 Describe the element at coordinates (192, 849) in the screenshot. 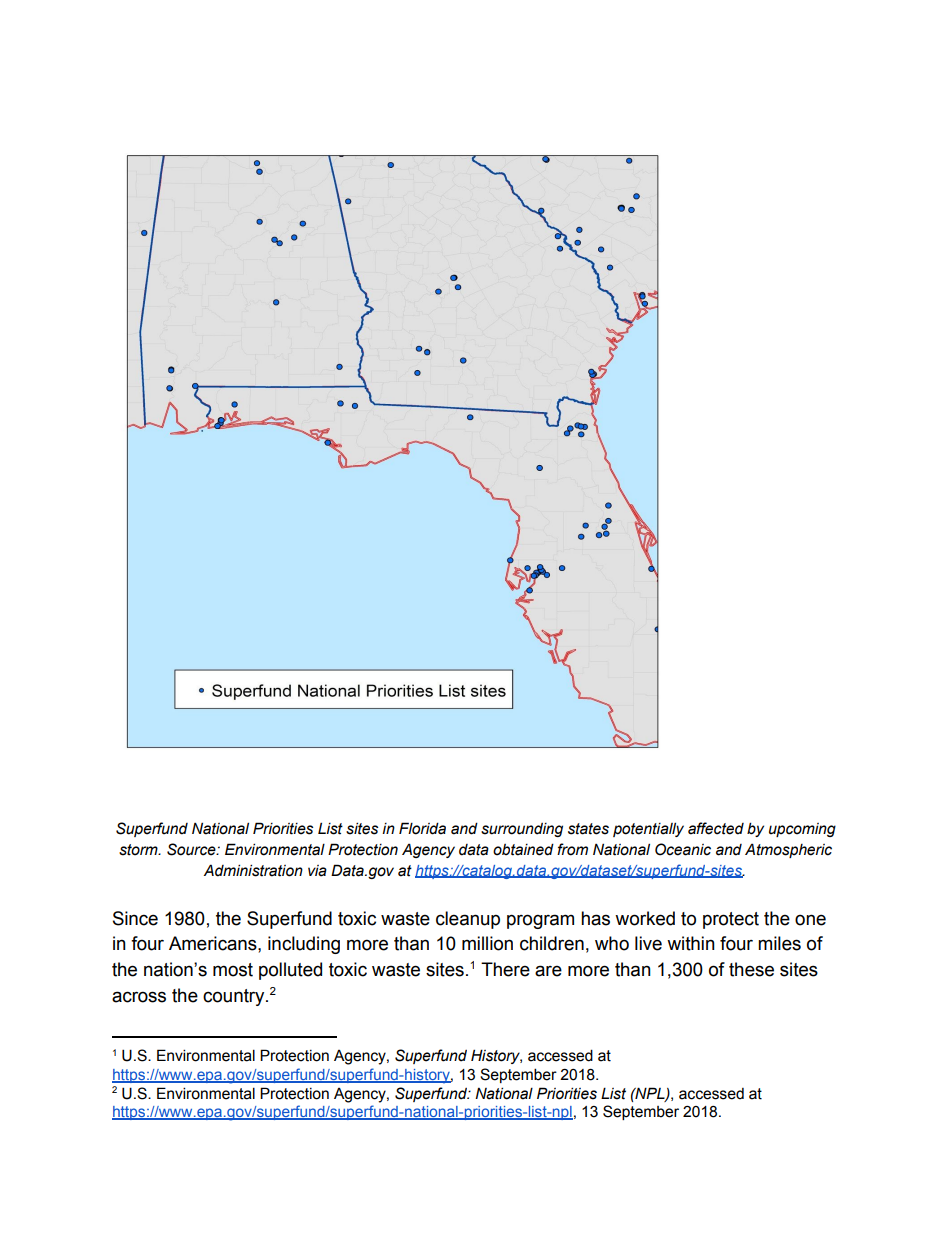

I see `Source` at that location.
